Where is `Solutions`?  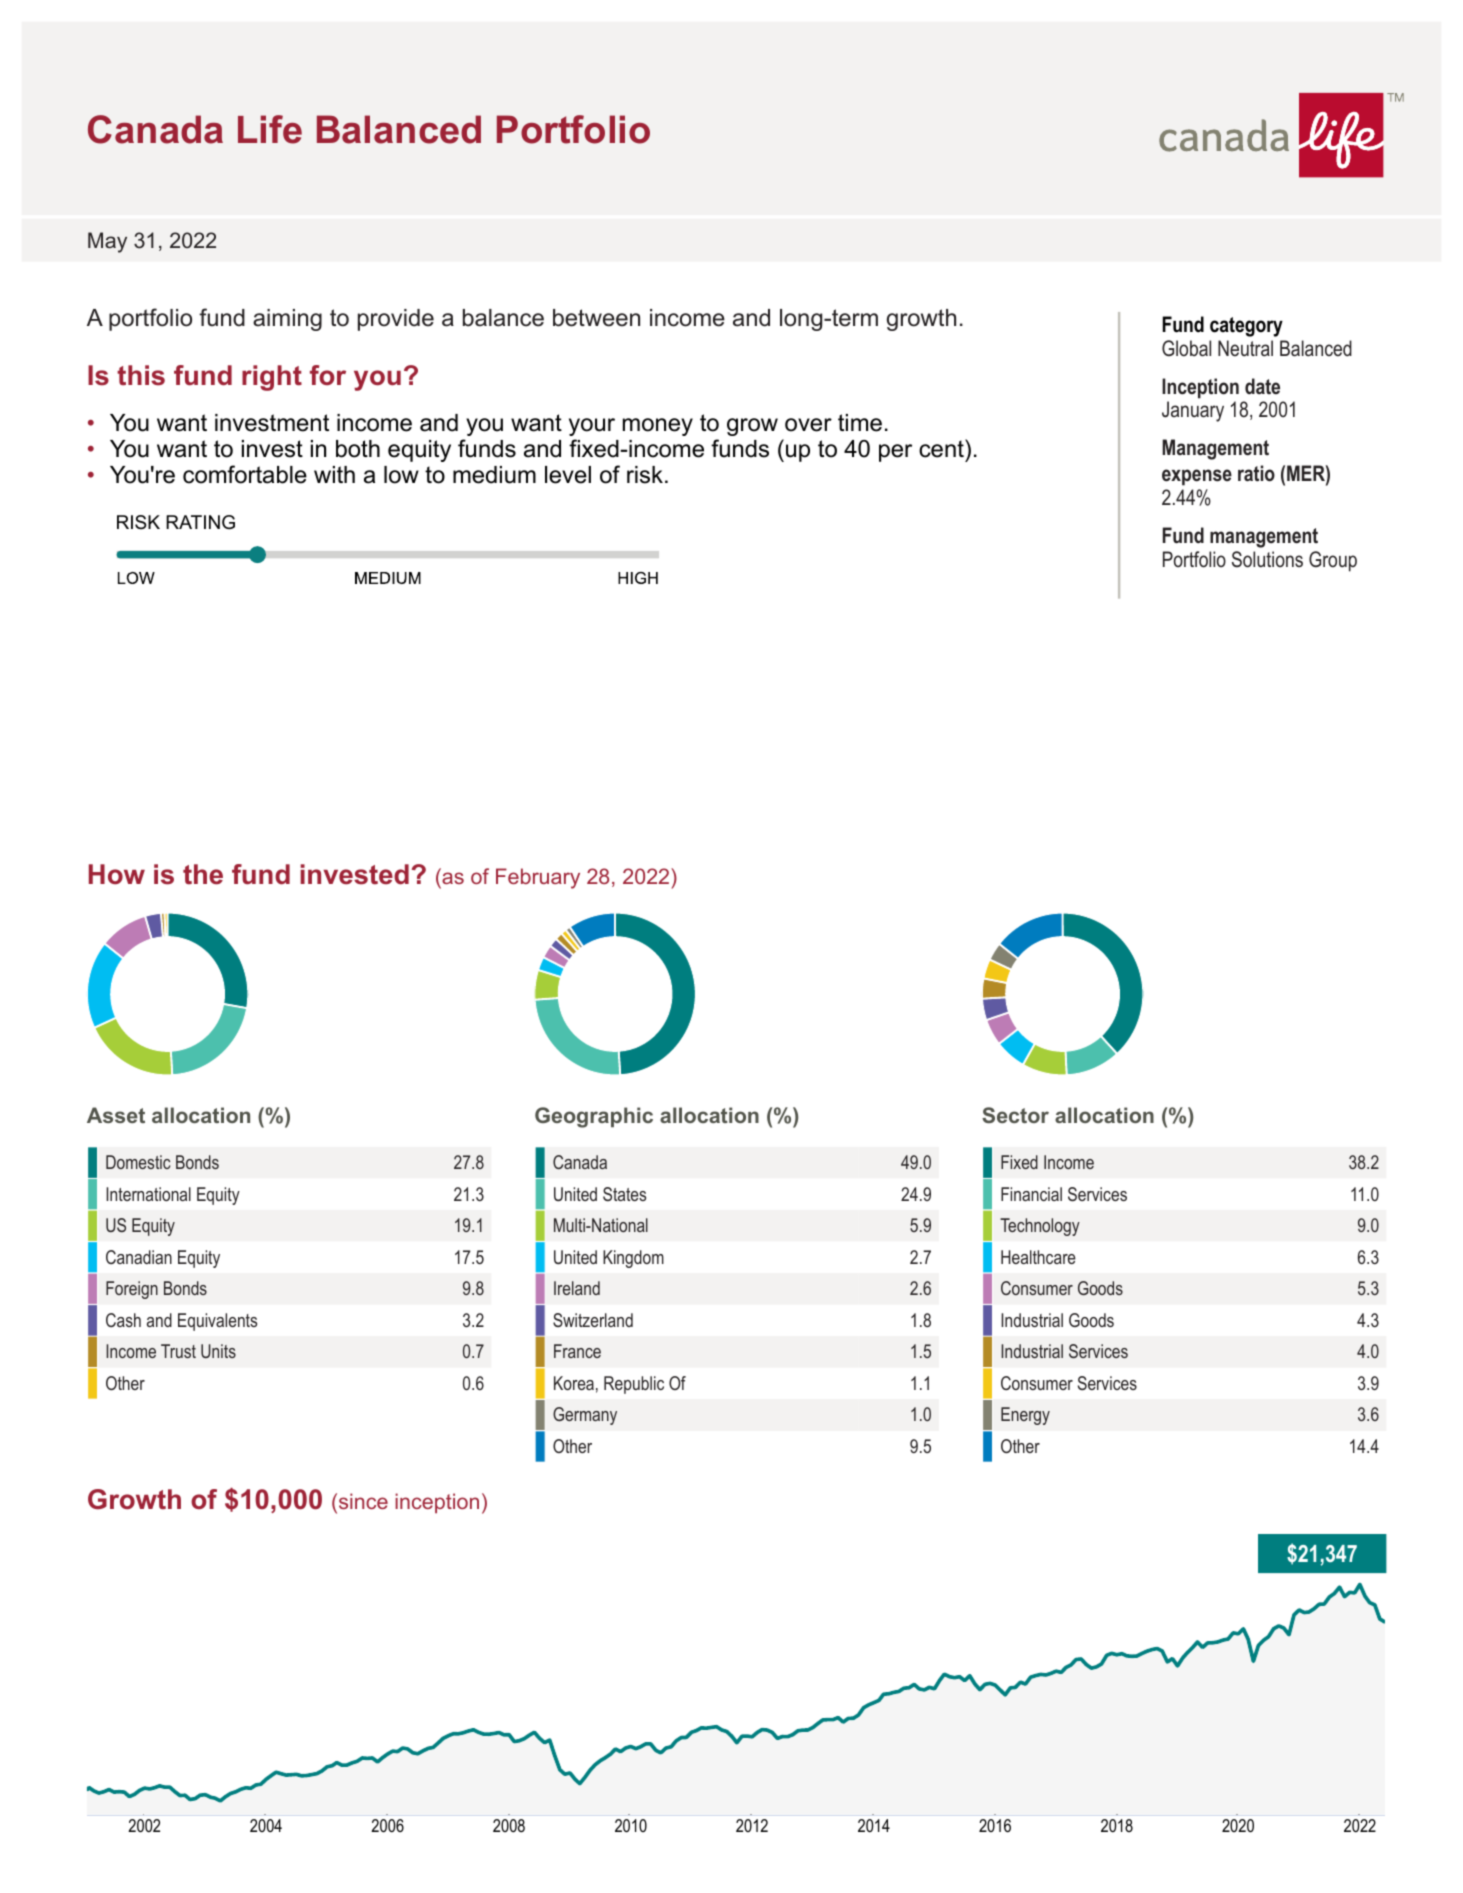 Solutions is located at coordinates (1267, 559).
